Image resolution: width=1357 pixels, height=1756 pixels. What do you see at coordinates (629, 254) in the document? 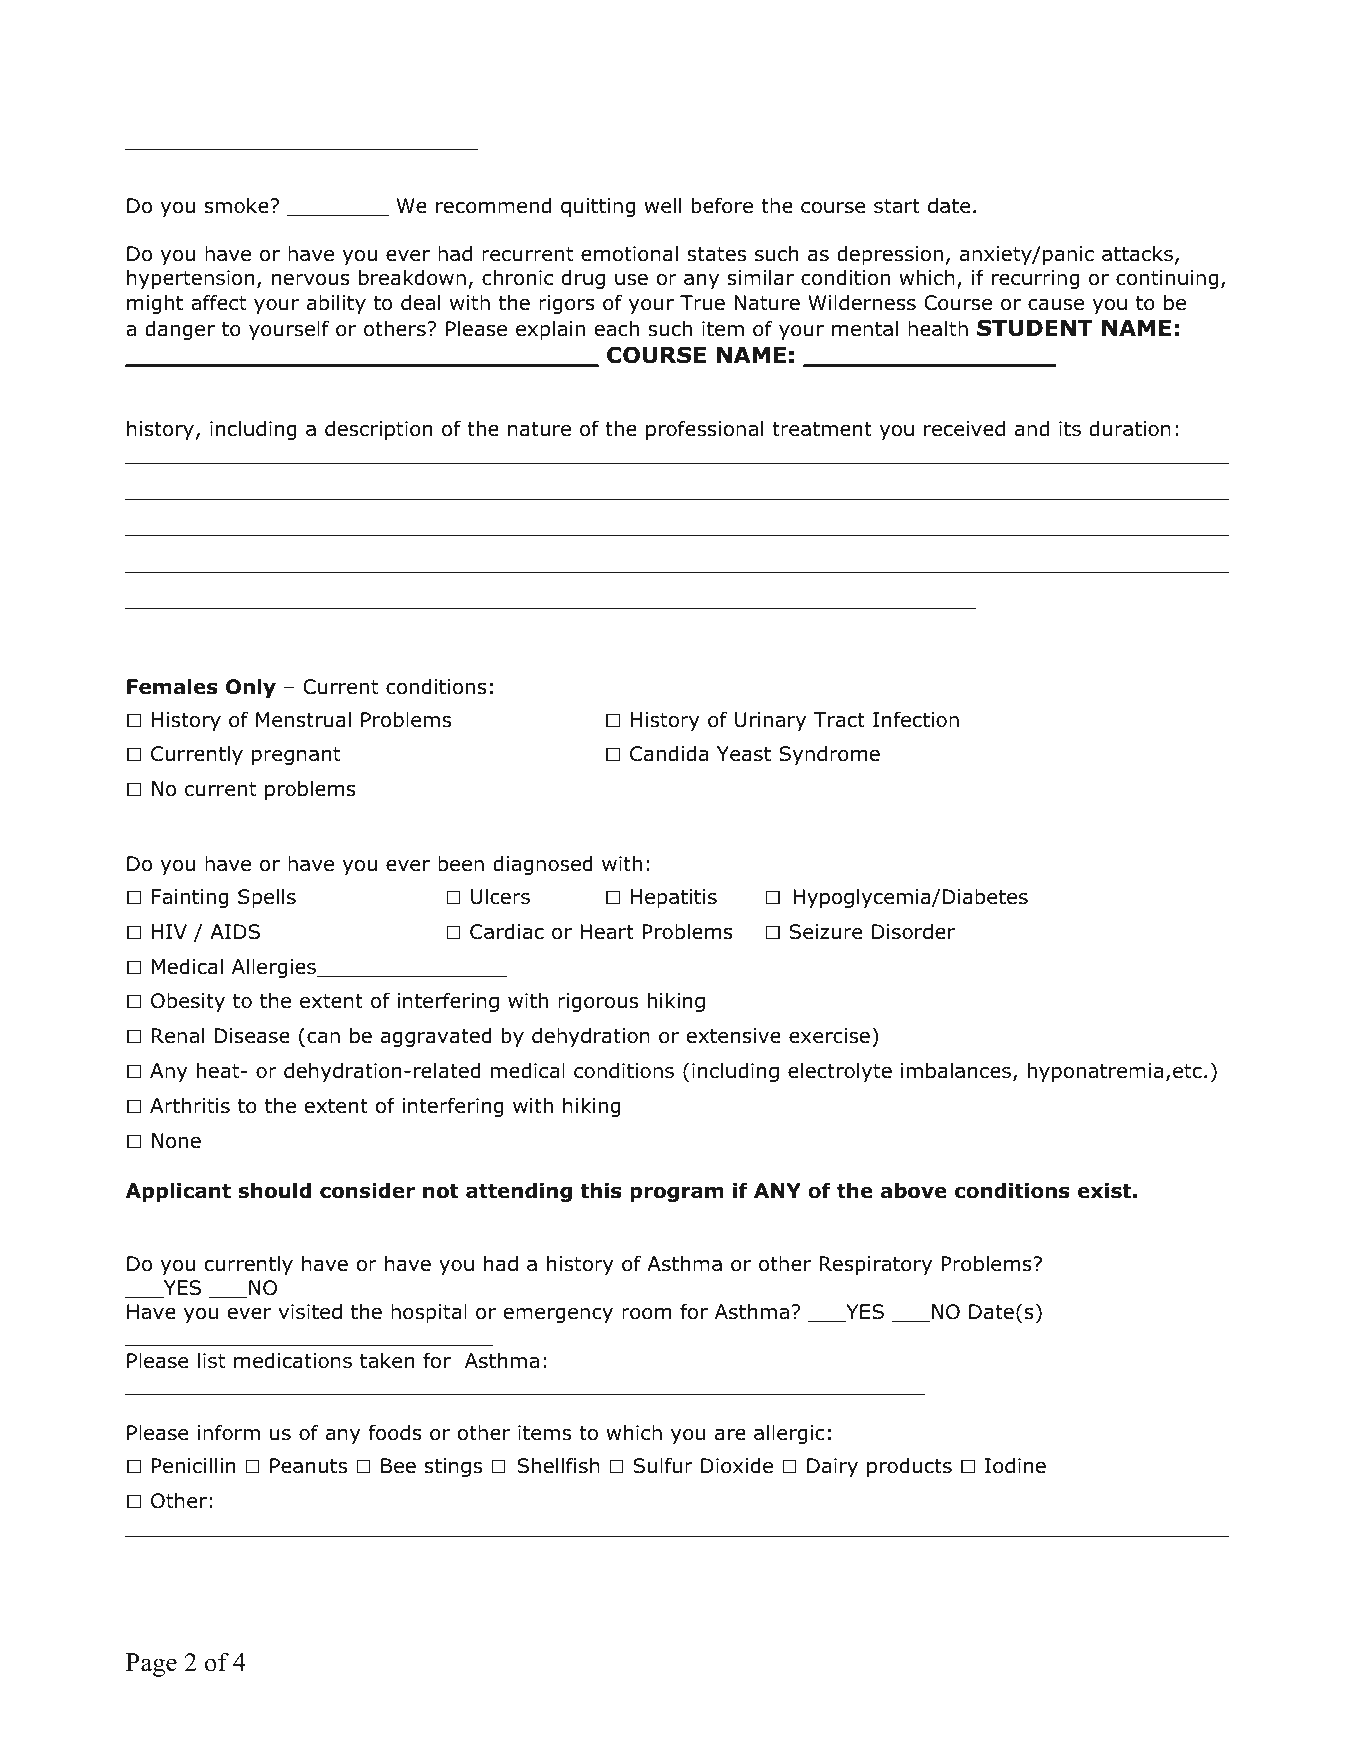
I see `emotional` at bounding box center [629, 254].
